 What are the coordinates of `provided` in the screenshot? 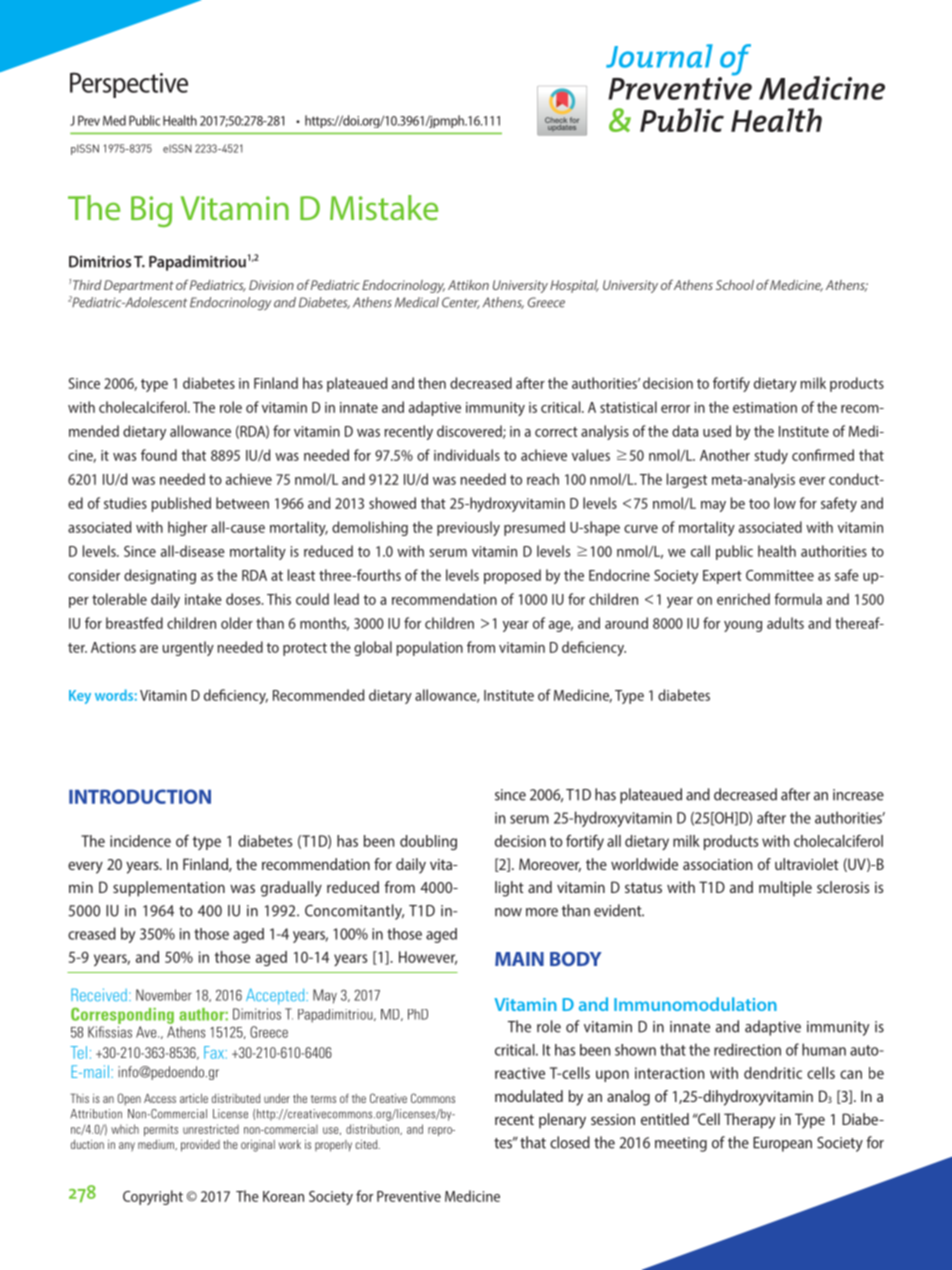 It's located at (200, 1146).
